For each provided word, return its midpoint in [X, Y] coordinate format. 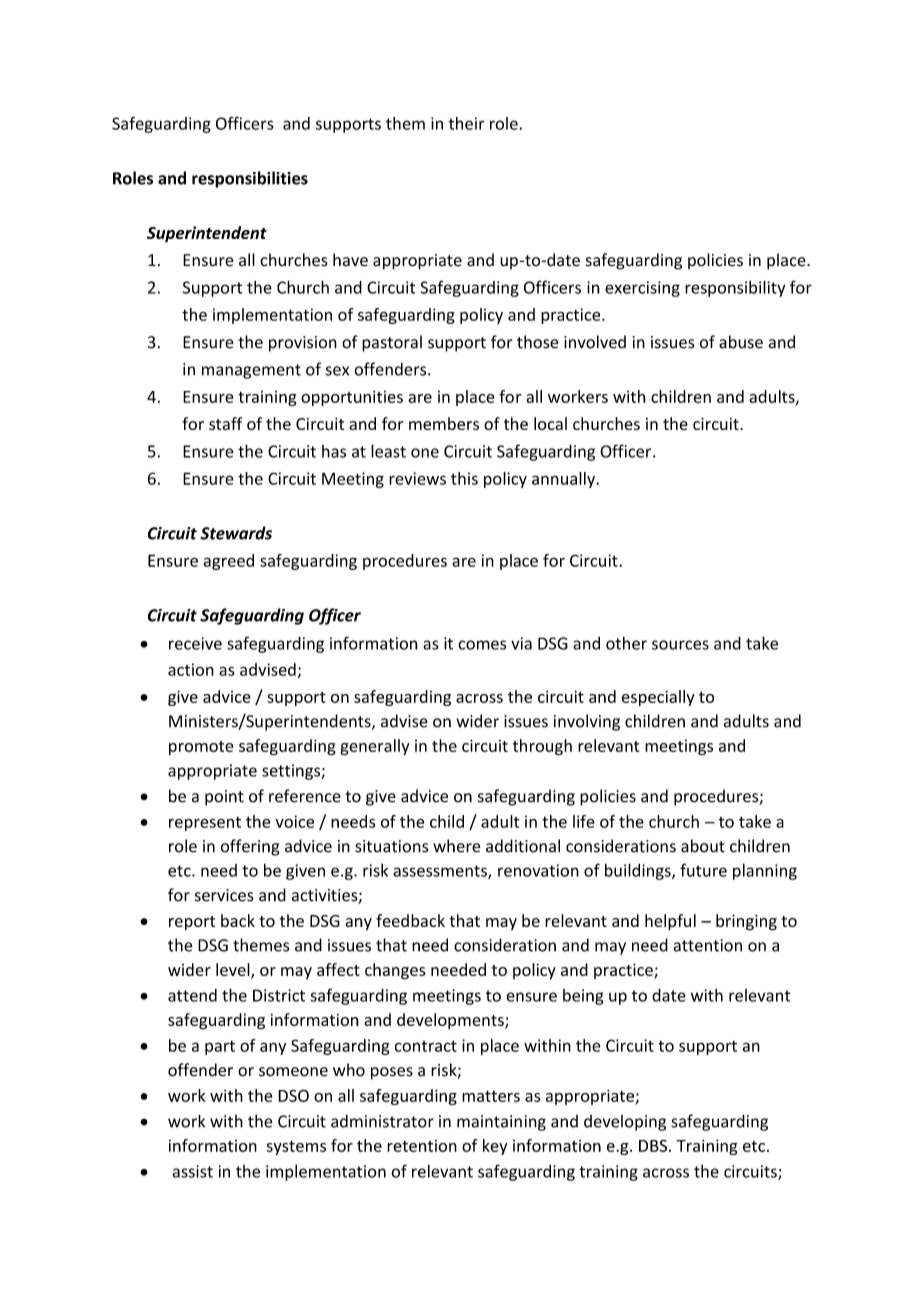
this [464, 478]
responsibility [735, 288]
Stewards [236, 533]
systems [296, 1147]
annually [565, 480]
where [456, 846]
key [495, 1147]
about [703, 846]
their [466, 123]
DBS [653, 1145]
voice [294, 821]
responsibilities [250, 179]
